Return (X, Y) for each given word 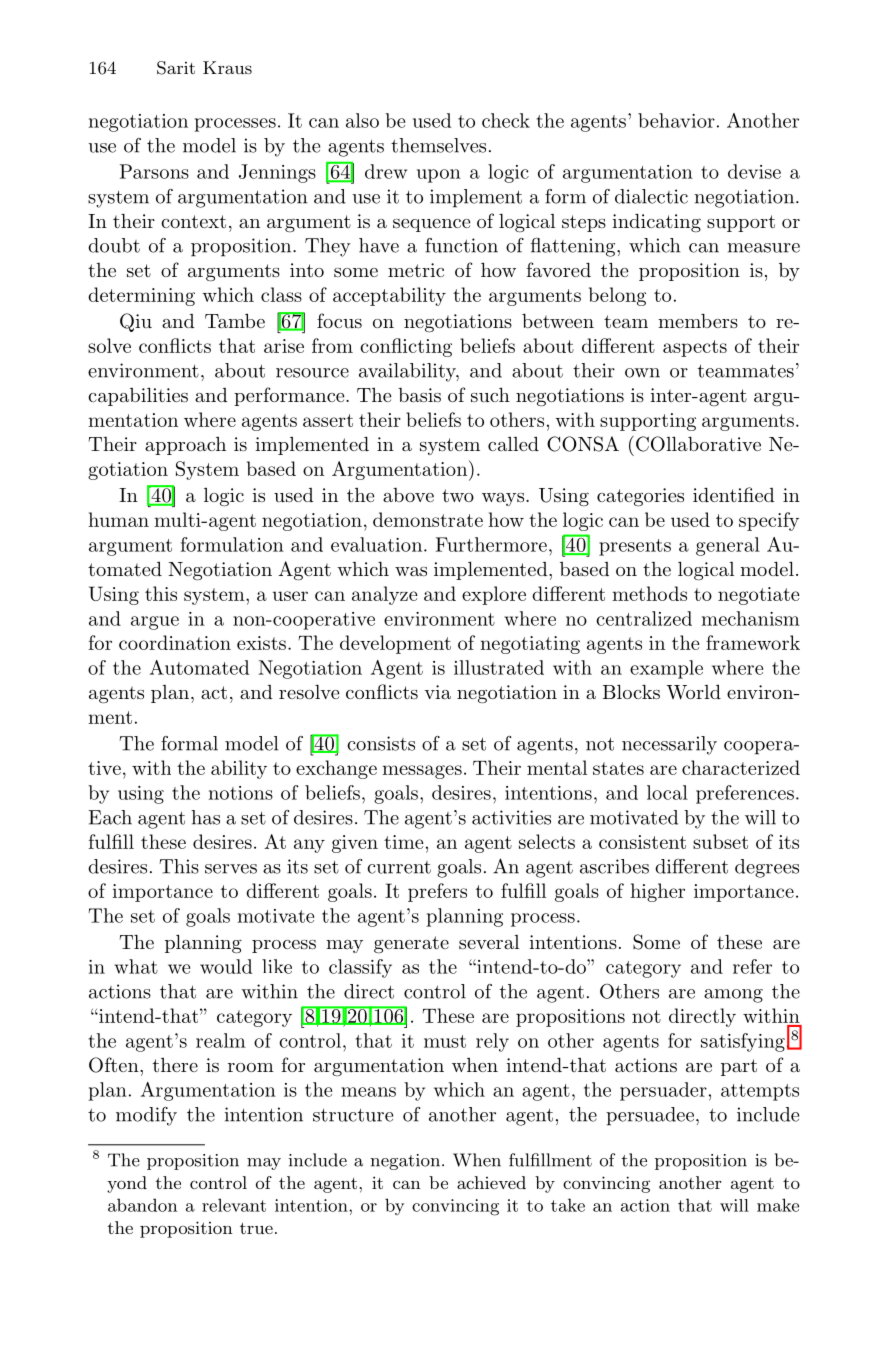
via (437, 692)
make (778, 1205)
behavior (676, 120)
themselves (438, 145)
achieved (491, 1182)
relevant (234, 1205)
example (666, 669)
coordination (175, 642)
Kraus (227, 67)
